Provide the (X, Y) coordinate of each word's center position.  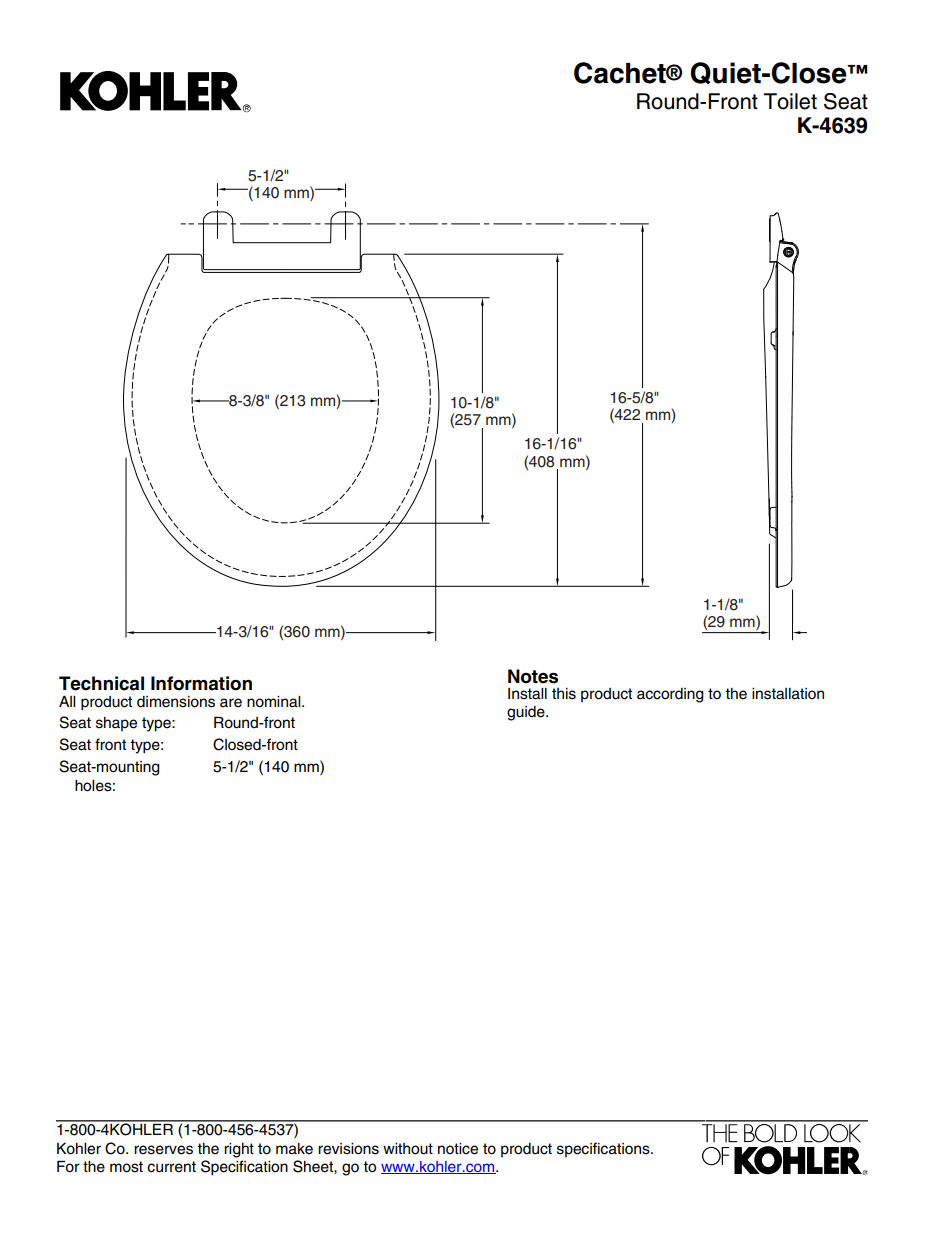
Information (201, 683)
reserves (163, 1150)
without (408, 1149)
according (670, 695)
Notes (533, 676)
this (564, 694)
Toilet (790, 101)
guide (527, 713)
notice (458, 1149)
